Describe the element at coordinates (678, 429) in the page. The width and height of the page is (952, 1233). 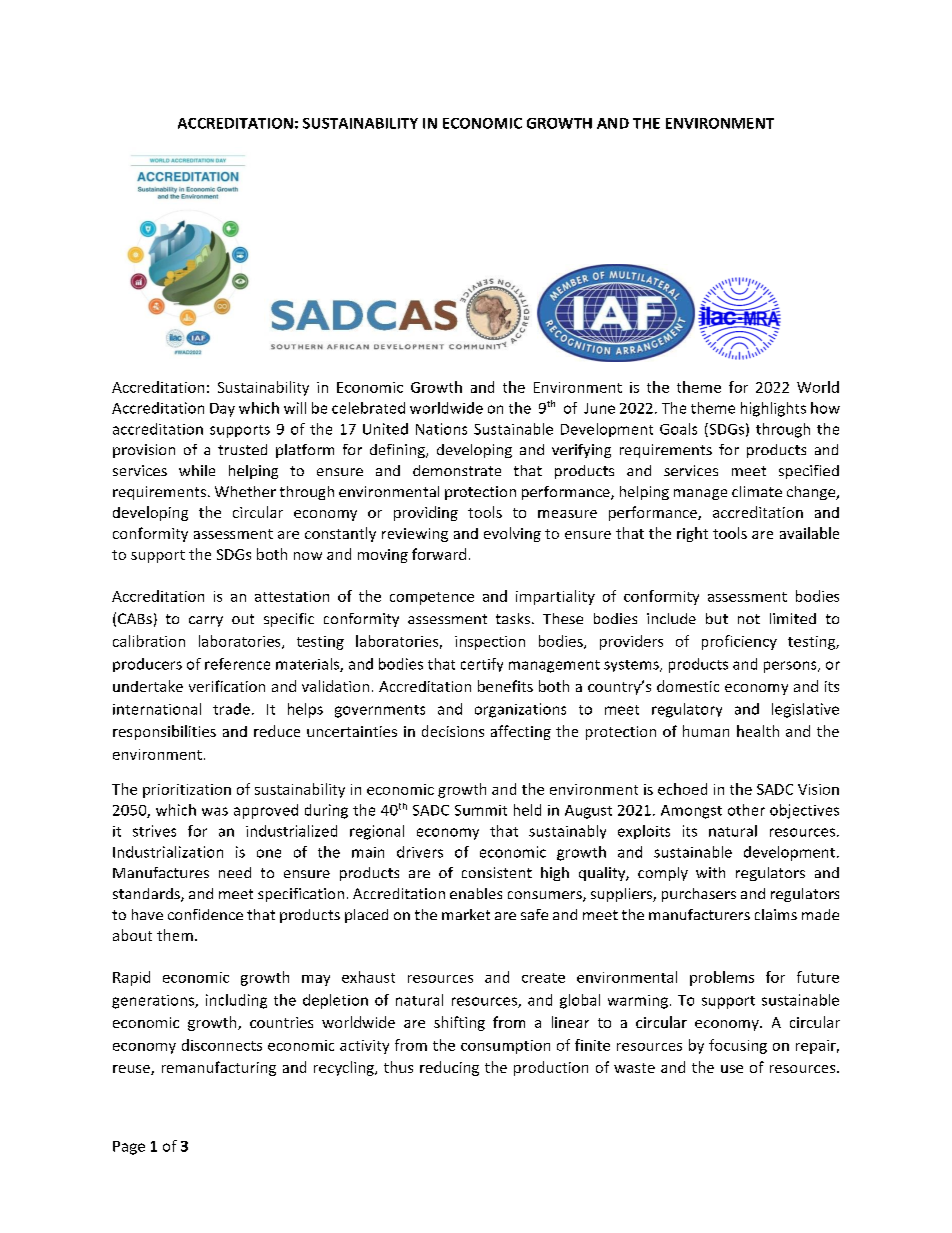
I see `Goals` at that location.
